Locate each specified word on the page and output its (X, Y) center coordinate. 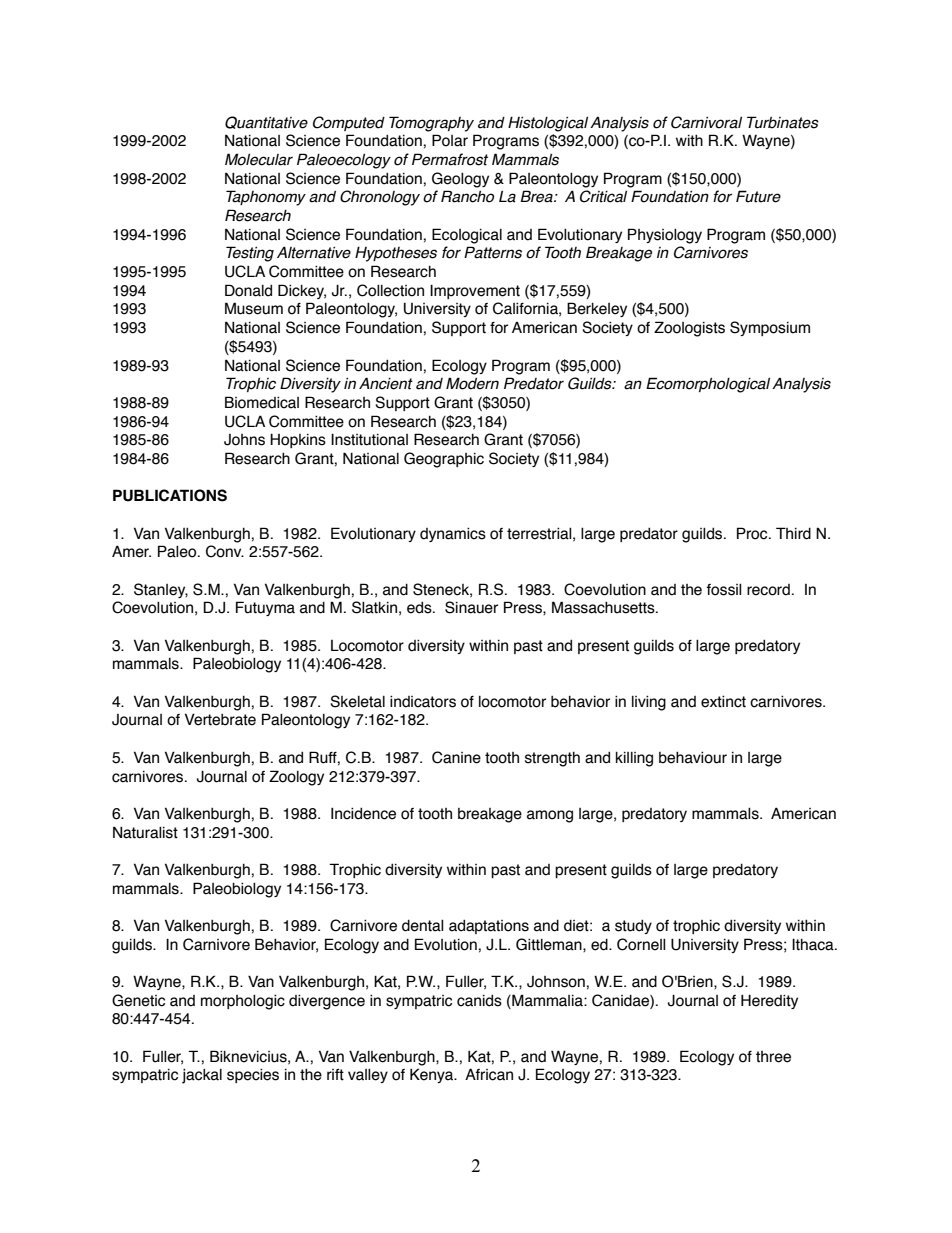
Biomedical (262, 402)
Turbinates (783, 122)
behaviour (693, 757)
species (253, 1075)
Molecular (259, 159)
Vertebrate (220, 719)
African (489, 1074)
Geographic (444, 460)
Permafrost (450, 159)
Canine (456, 757)
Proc (753, 533)
